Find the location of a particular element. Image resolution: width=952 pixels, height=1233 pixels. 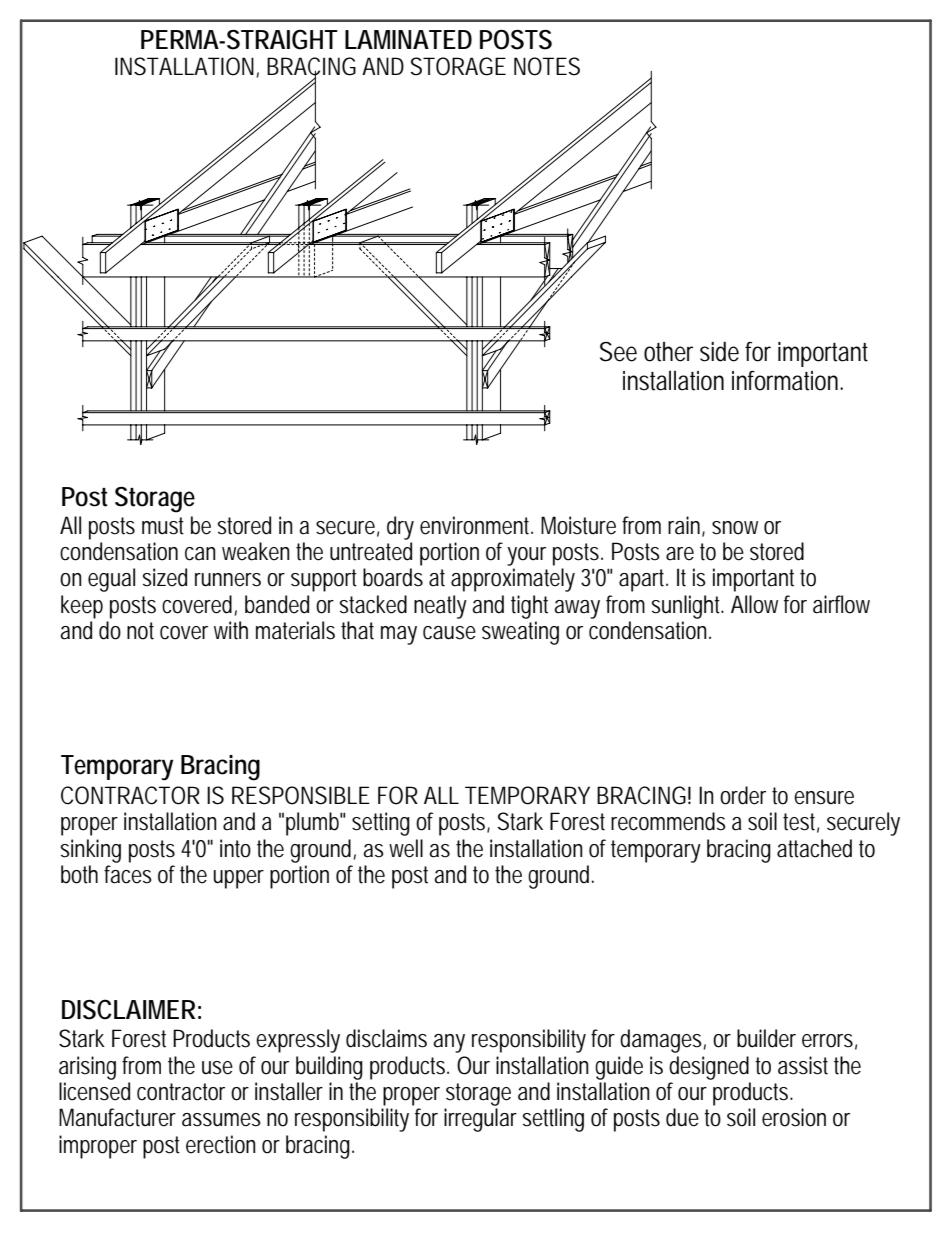

side is located at coordinates (719, 351).
